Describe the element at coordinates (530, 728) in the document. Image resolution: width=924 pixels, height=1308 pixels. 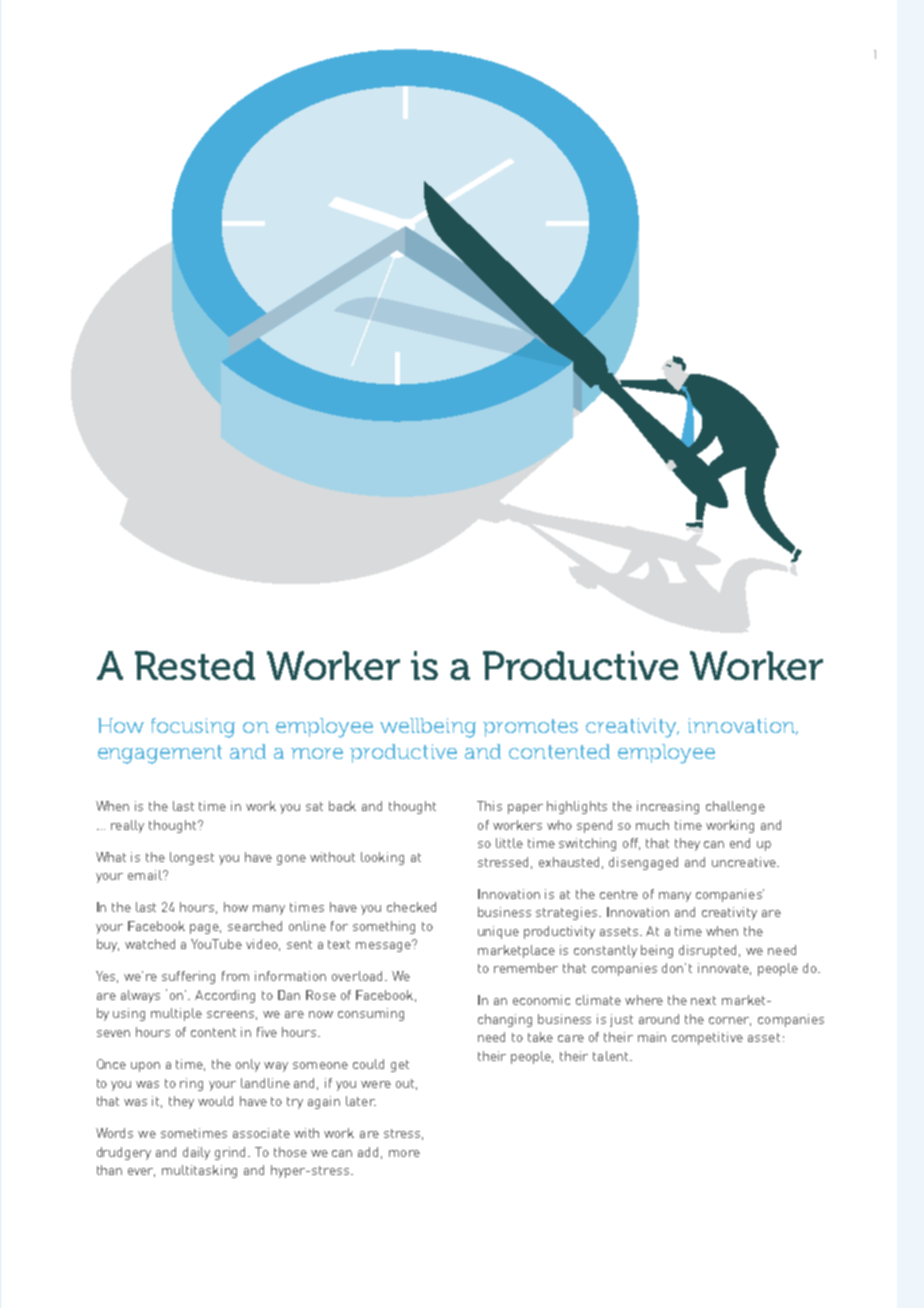
I see `promotes` at that location.
